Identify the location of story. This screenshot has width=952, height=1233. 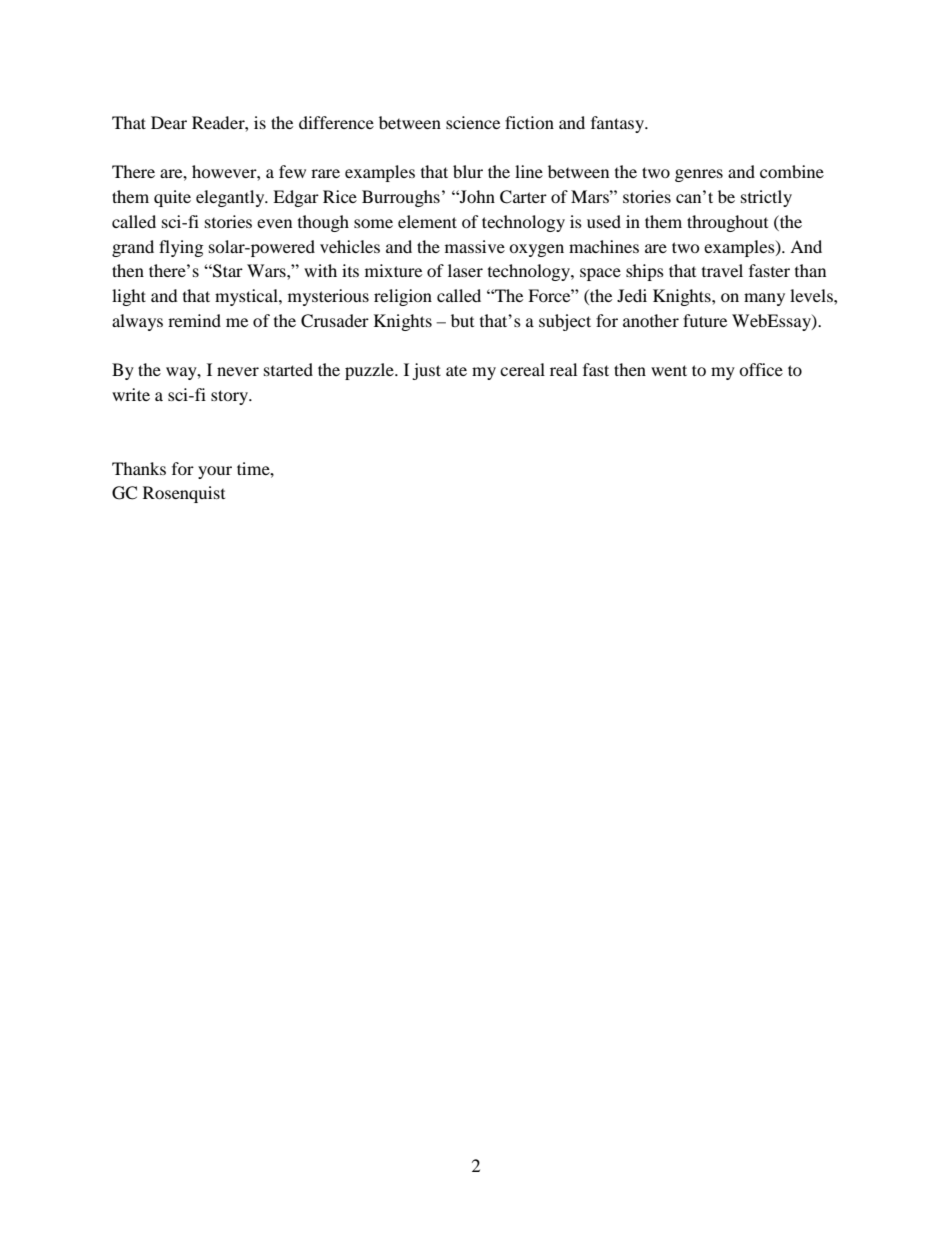
(230, 397).
